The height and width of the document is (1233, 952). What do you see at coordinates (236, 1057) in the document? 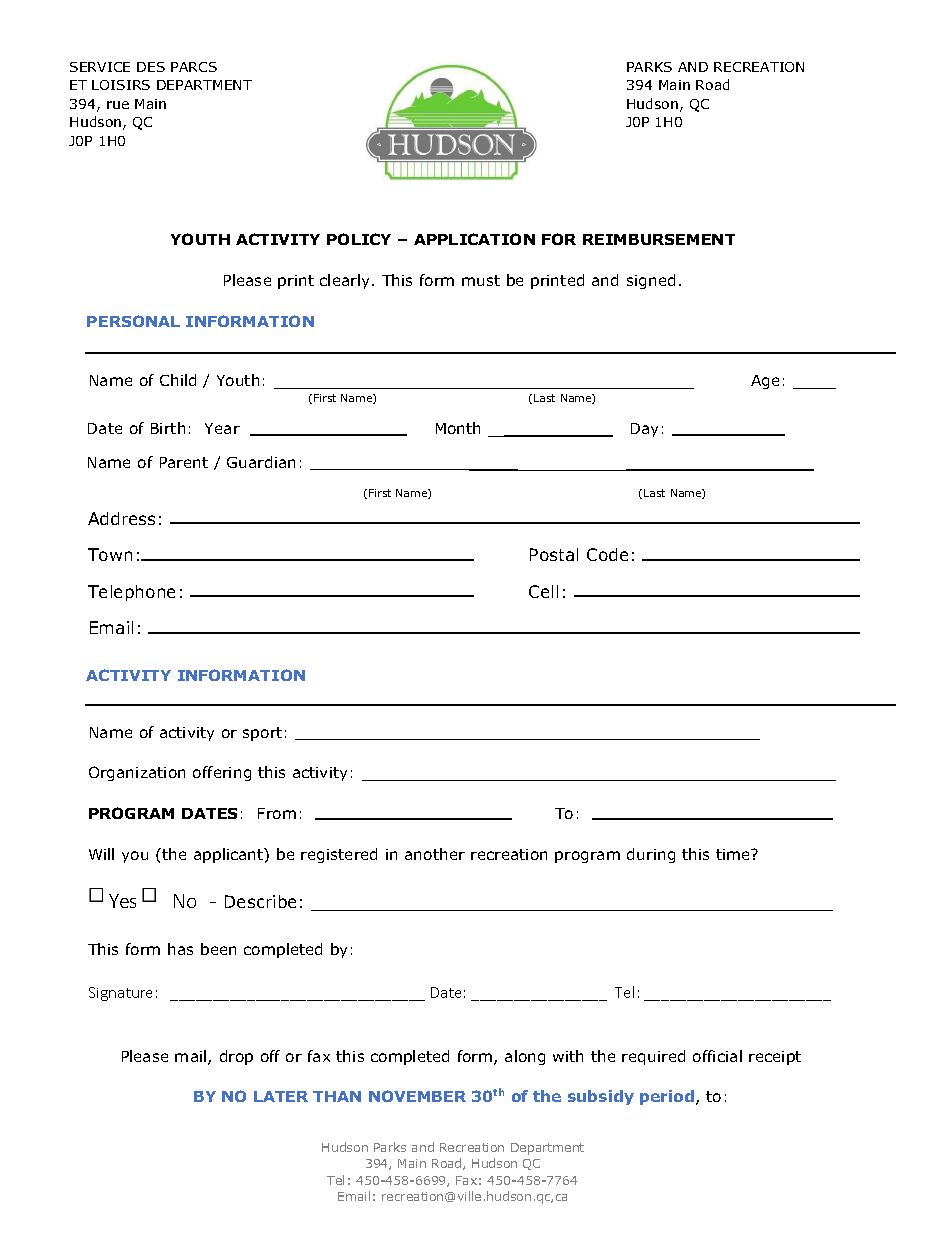
I see `drop` at bounding box center [236, 1057].
